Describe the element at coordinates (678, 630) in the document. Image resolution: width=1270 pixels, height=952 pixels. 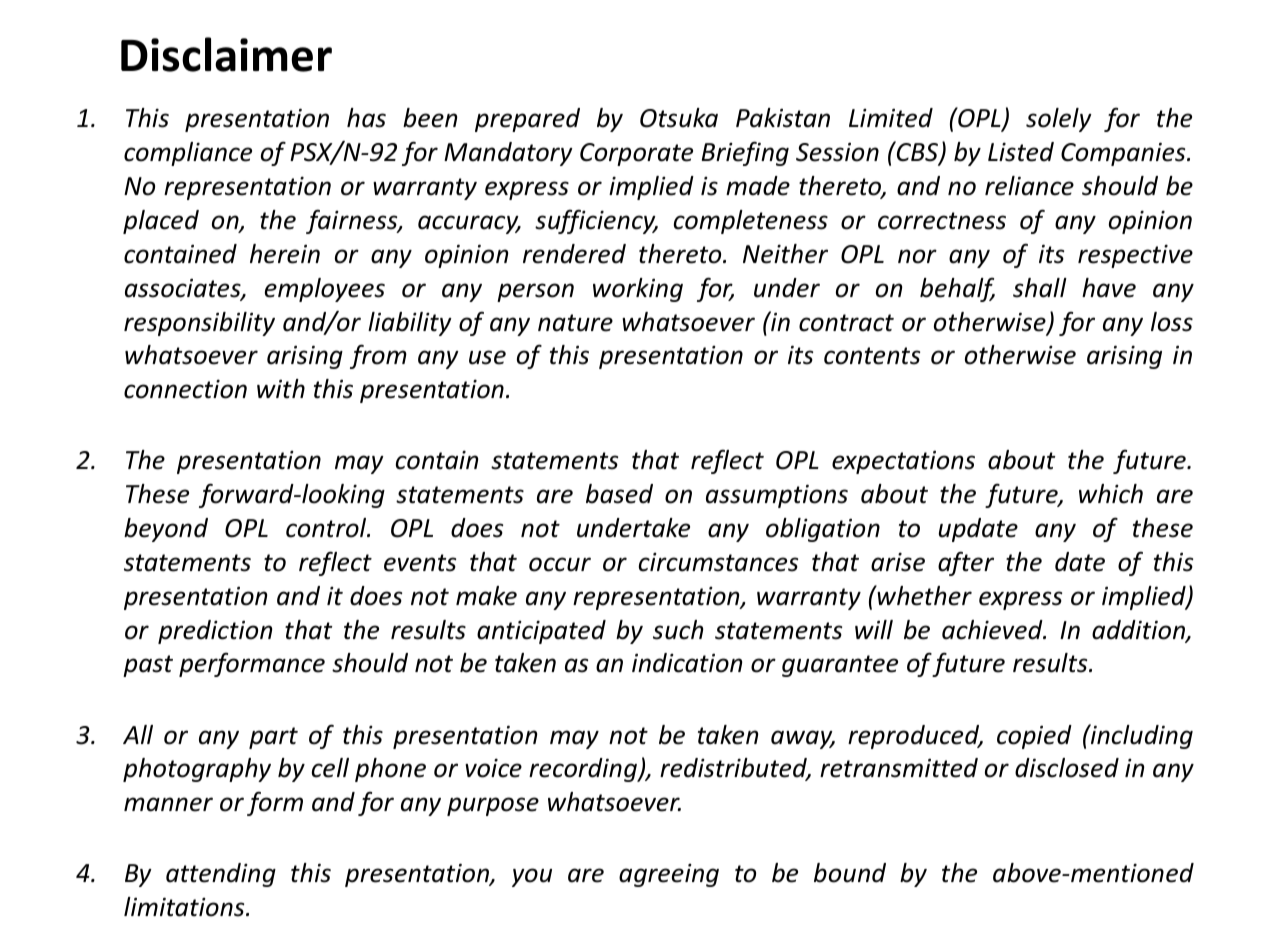
I see `such` at that location.
